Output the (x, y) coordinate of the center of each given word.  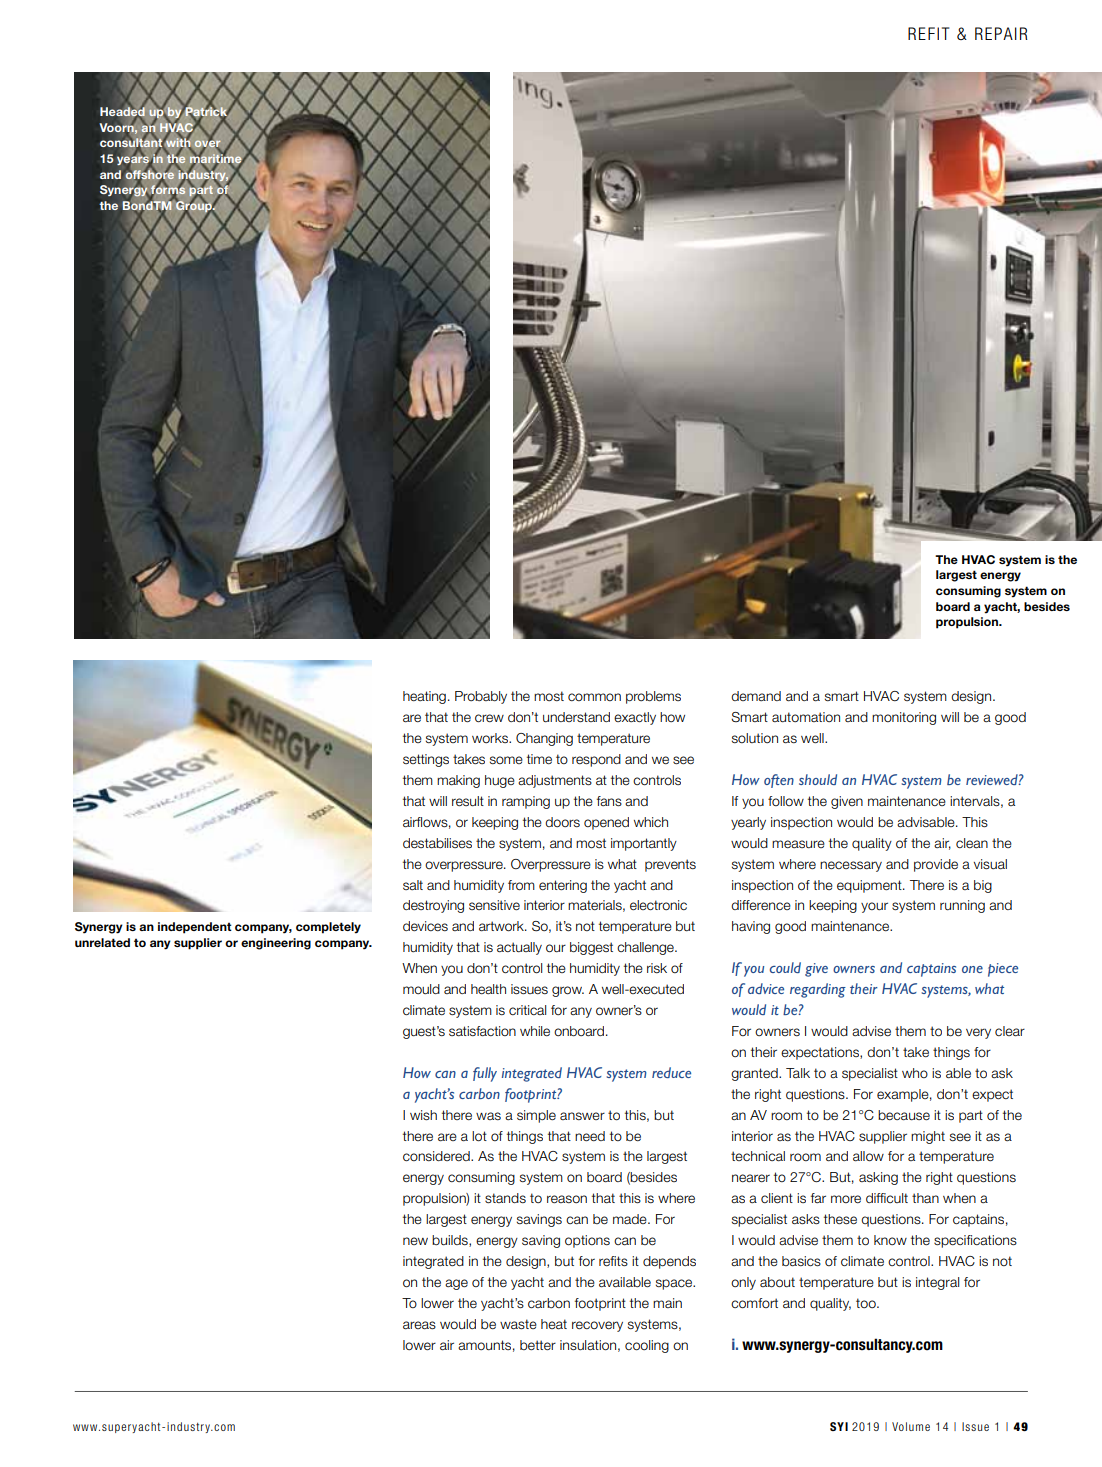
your (874, 907)
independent (195, 928)
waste (518, 1324)
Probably (481, 697)
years (133, 161)
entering (563, 886)
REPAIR (1001, 33)
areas (419, 1325)
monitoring (904, 718)
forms (167, 190)
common (594, 697)
